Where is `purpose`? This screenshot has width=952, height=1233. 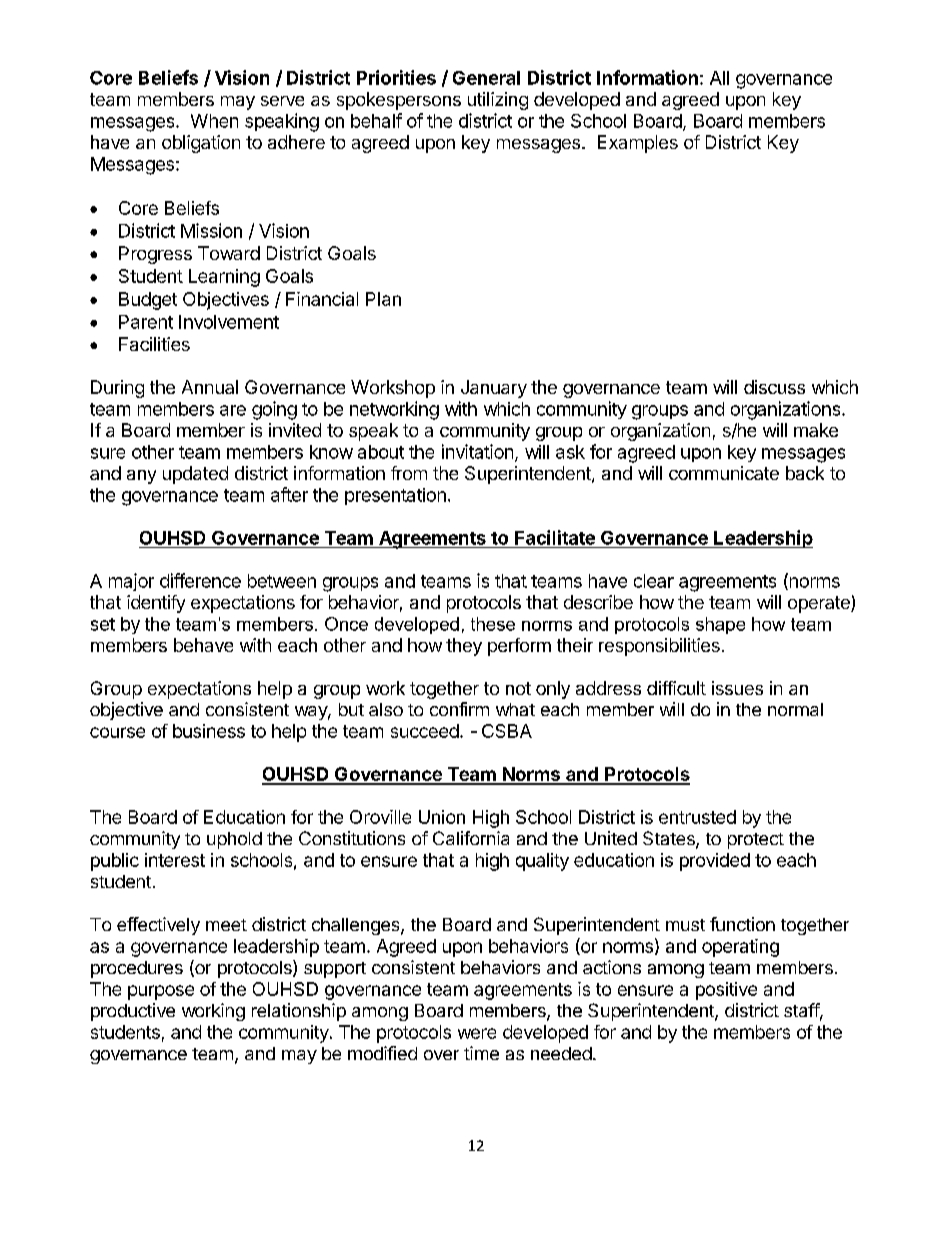
purpose is located at coordinates (161, 992).
